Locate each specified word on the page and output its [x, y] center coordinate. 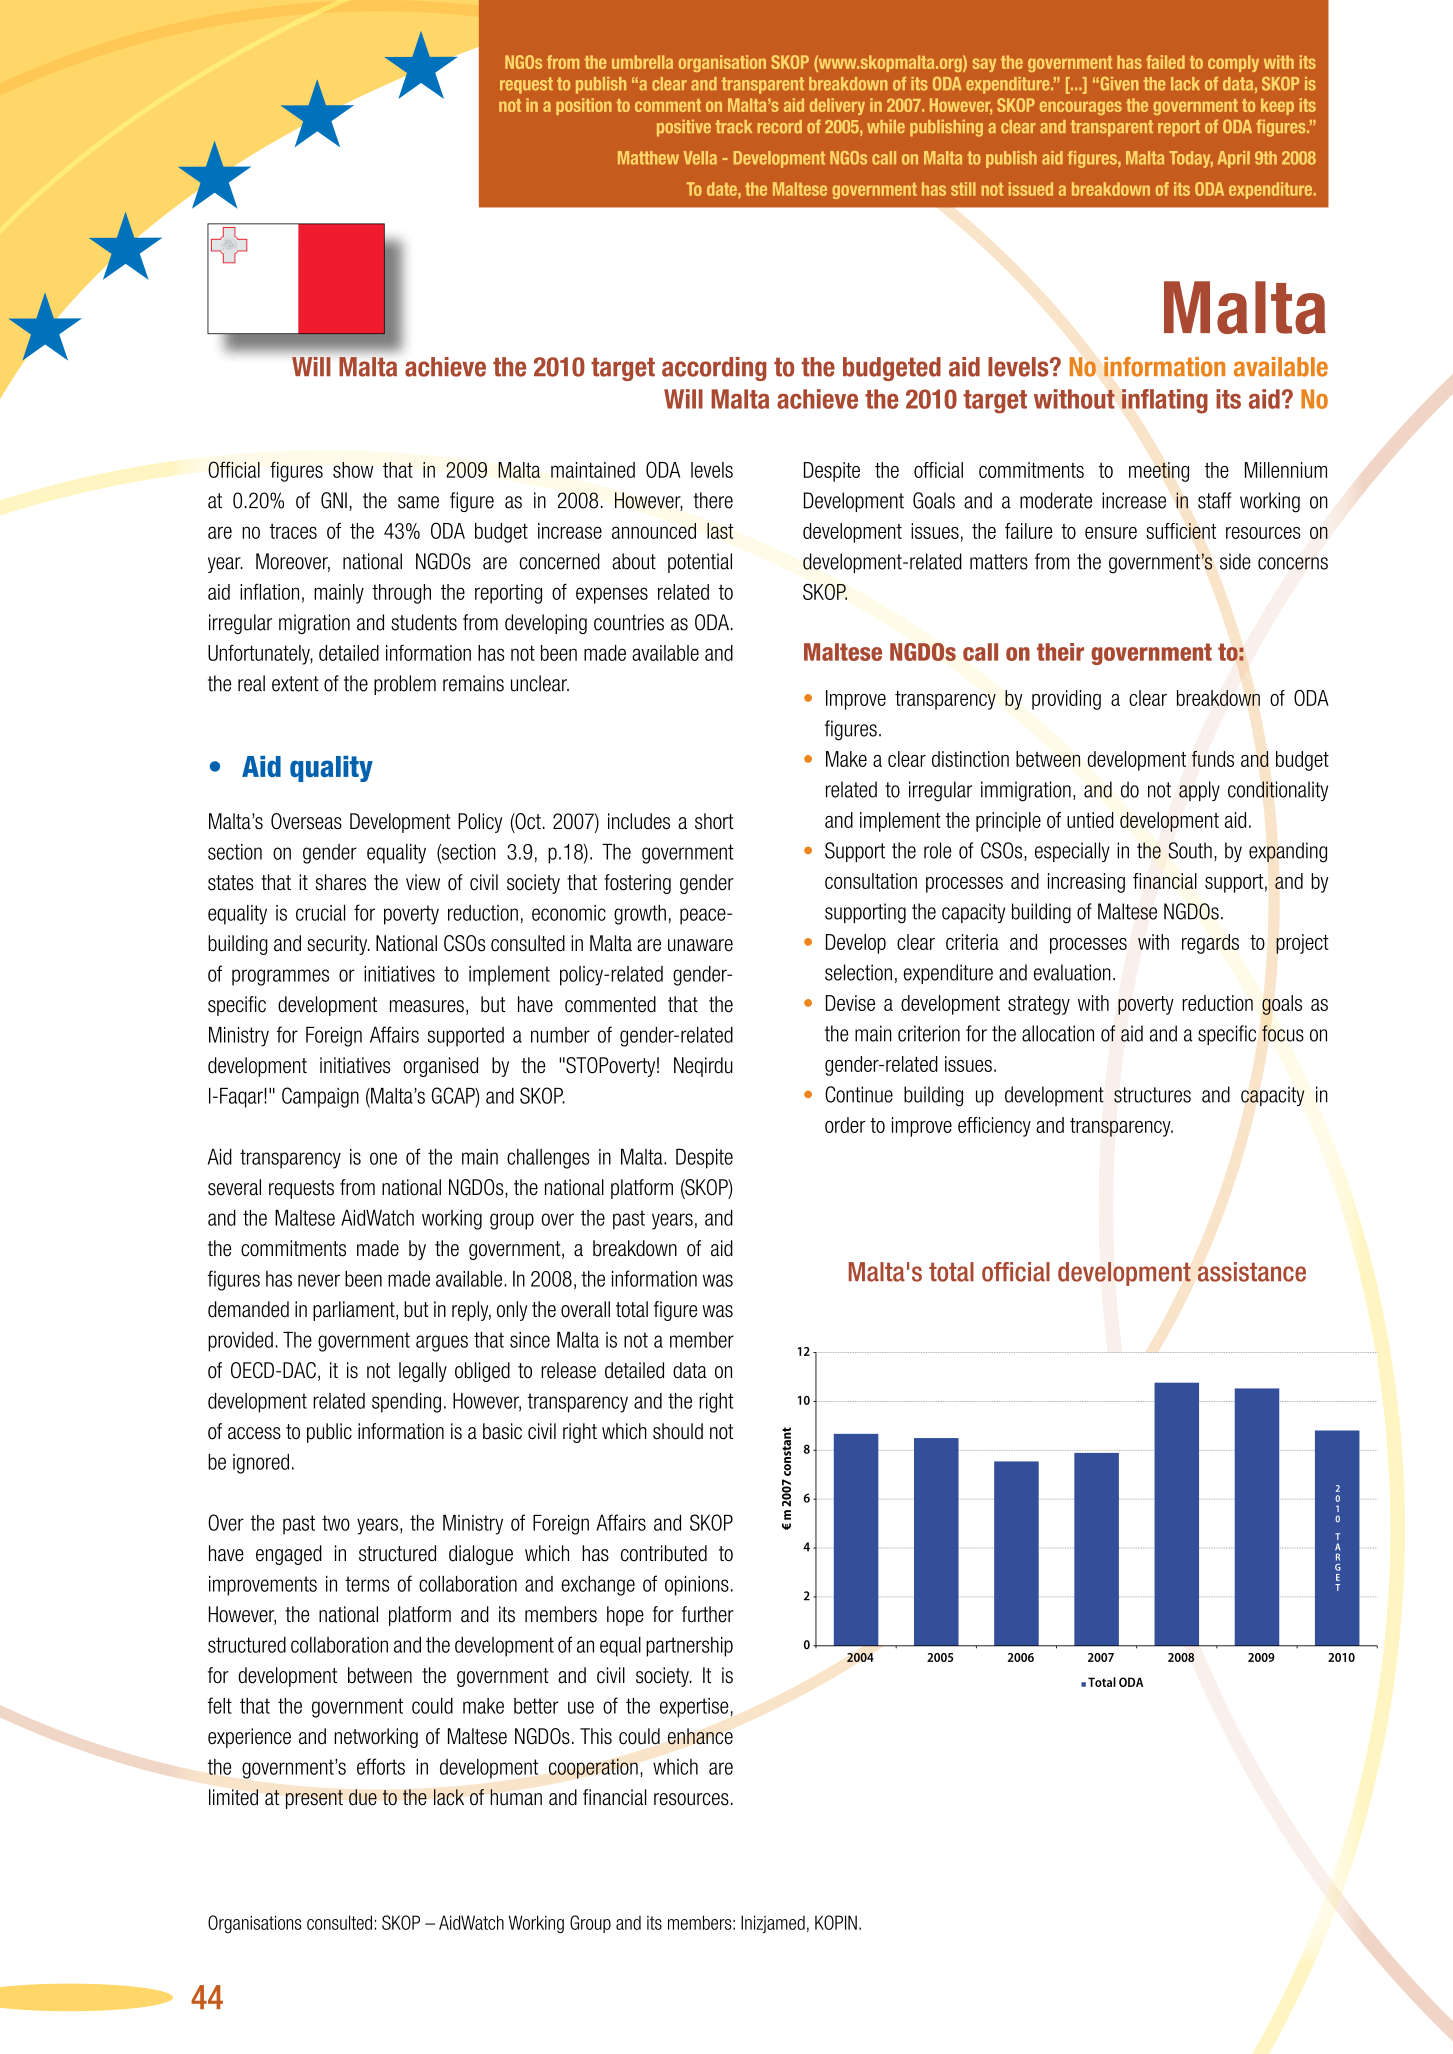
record [780, 126]
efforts [381, 1766]
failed [1165, 62]
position [583, 106]
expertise [694, 1708]
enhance [700, 1736]
